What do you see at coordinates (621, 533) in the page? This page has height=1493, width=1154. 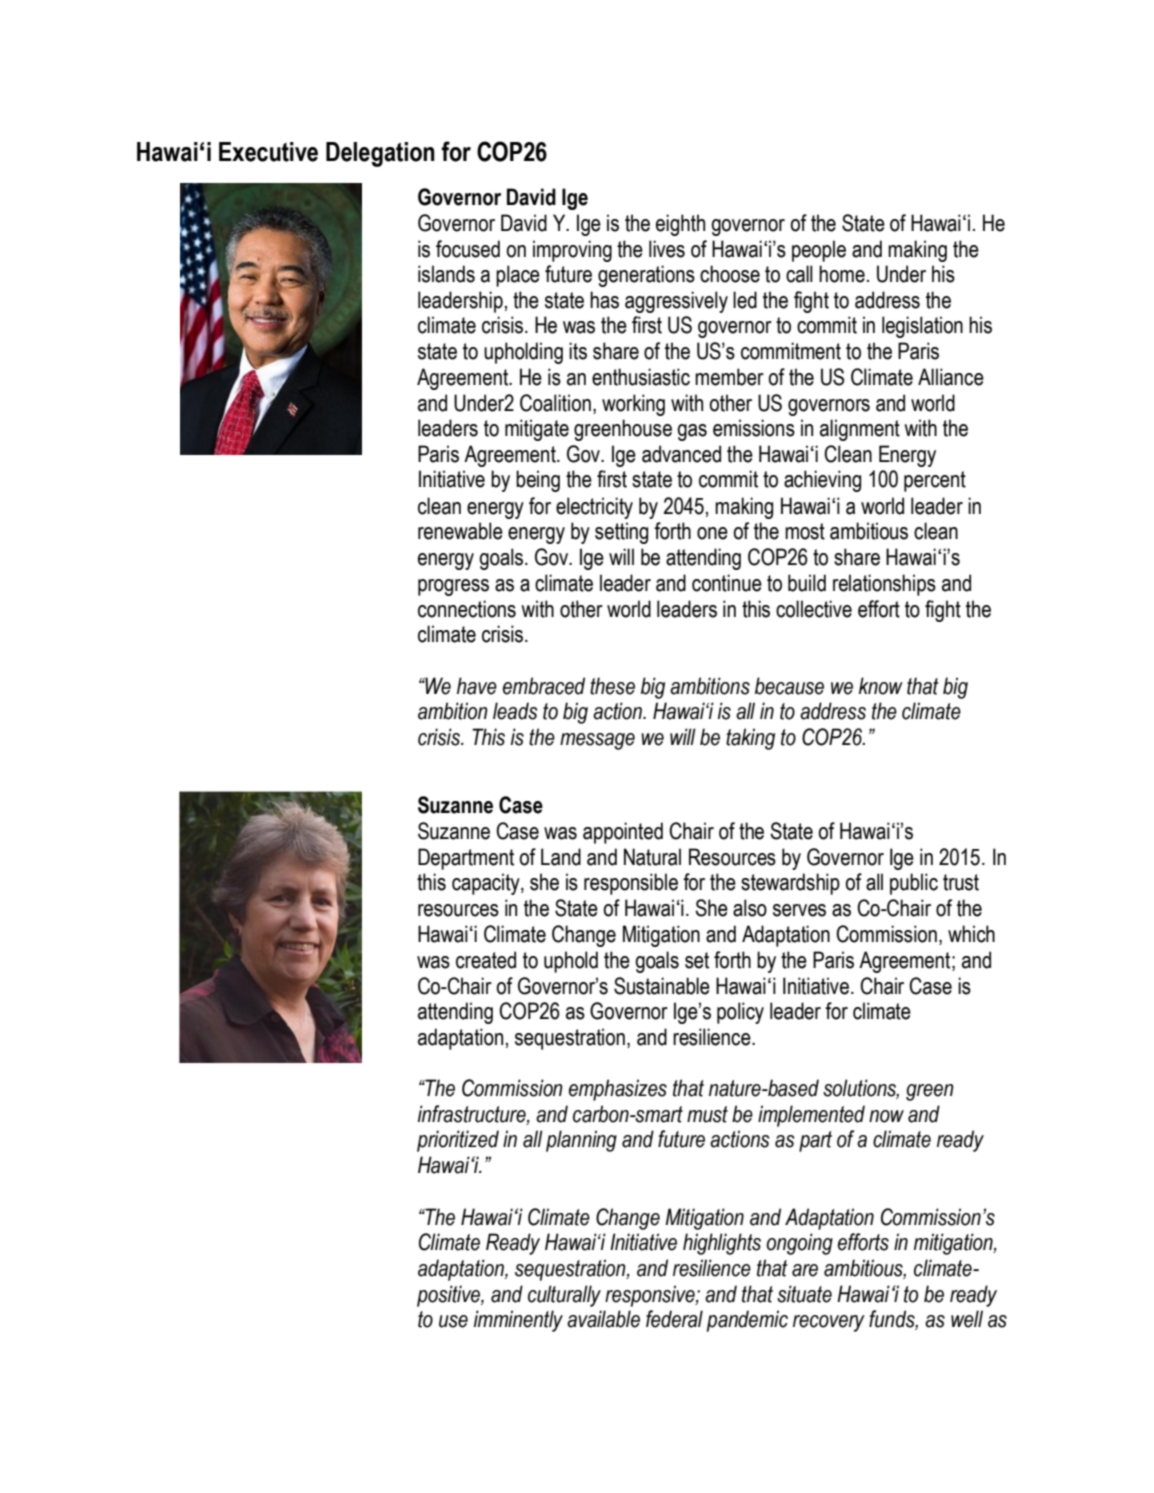 I see `setting` at bounding box center [621, 533].
